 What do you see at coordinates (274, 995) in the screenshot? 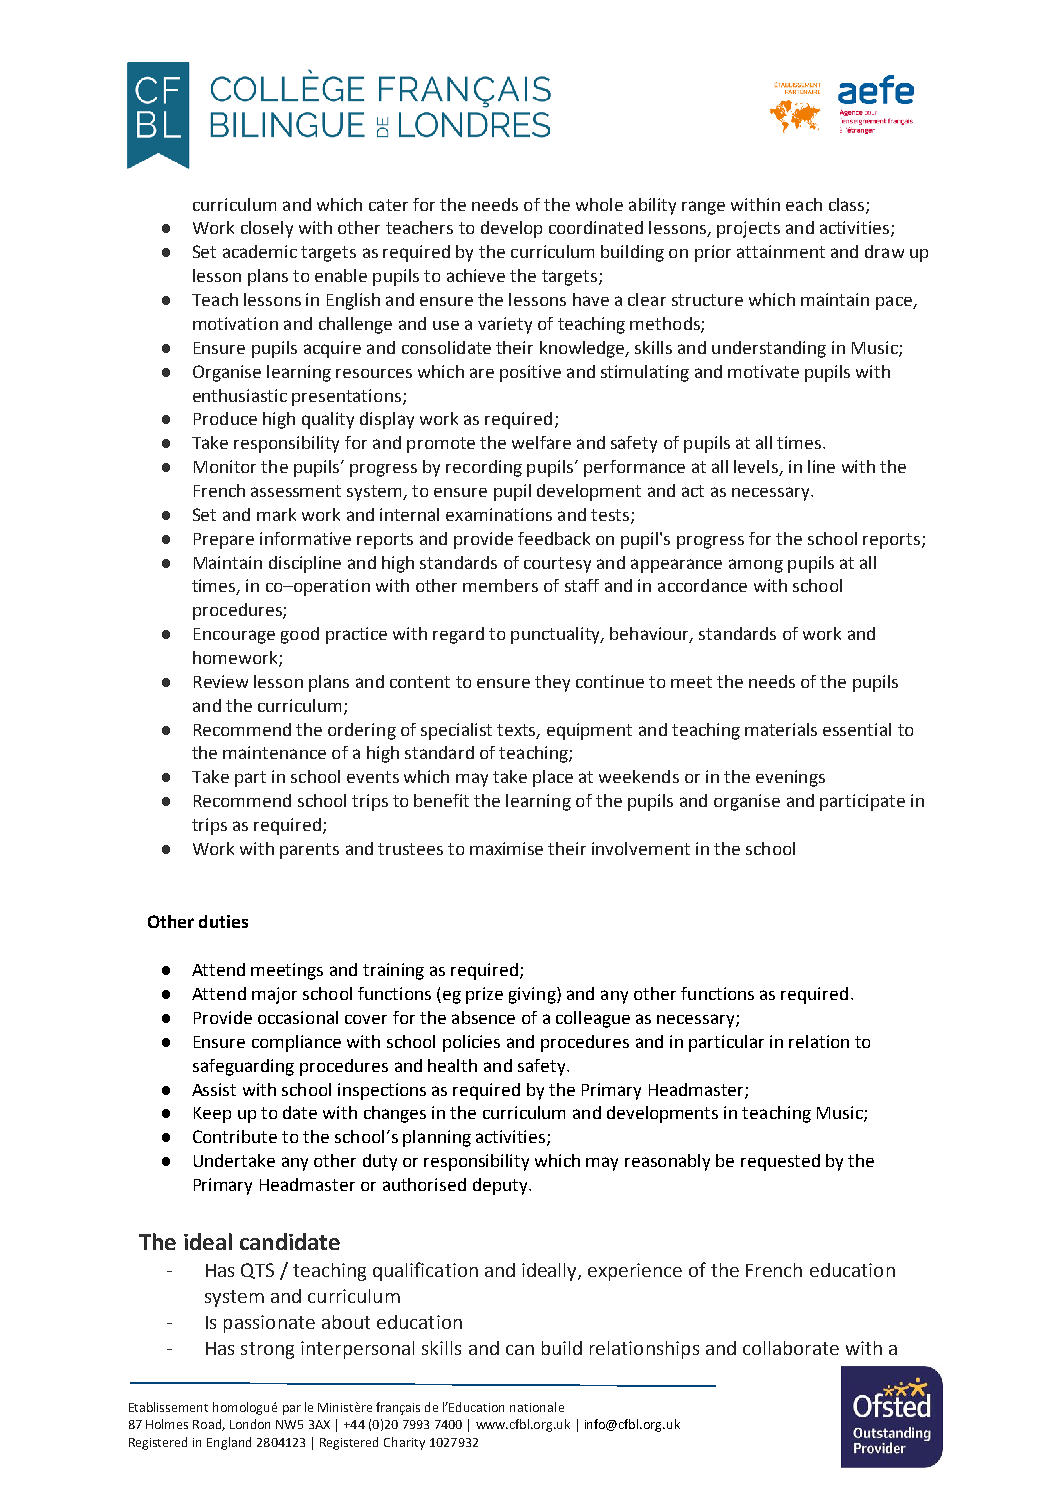
I see `major` at bounding box center [274, 995].
